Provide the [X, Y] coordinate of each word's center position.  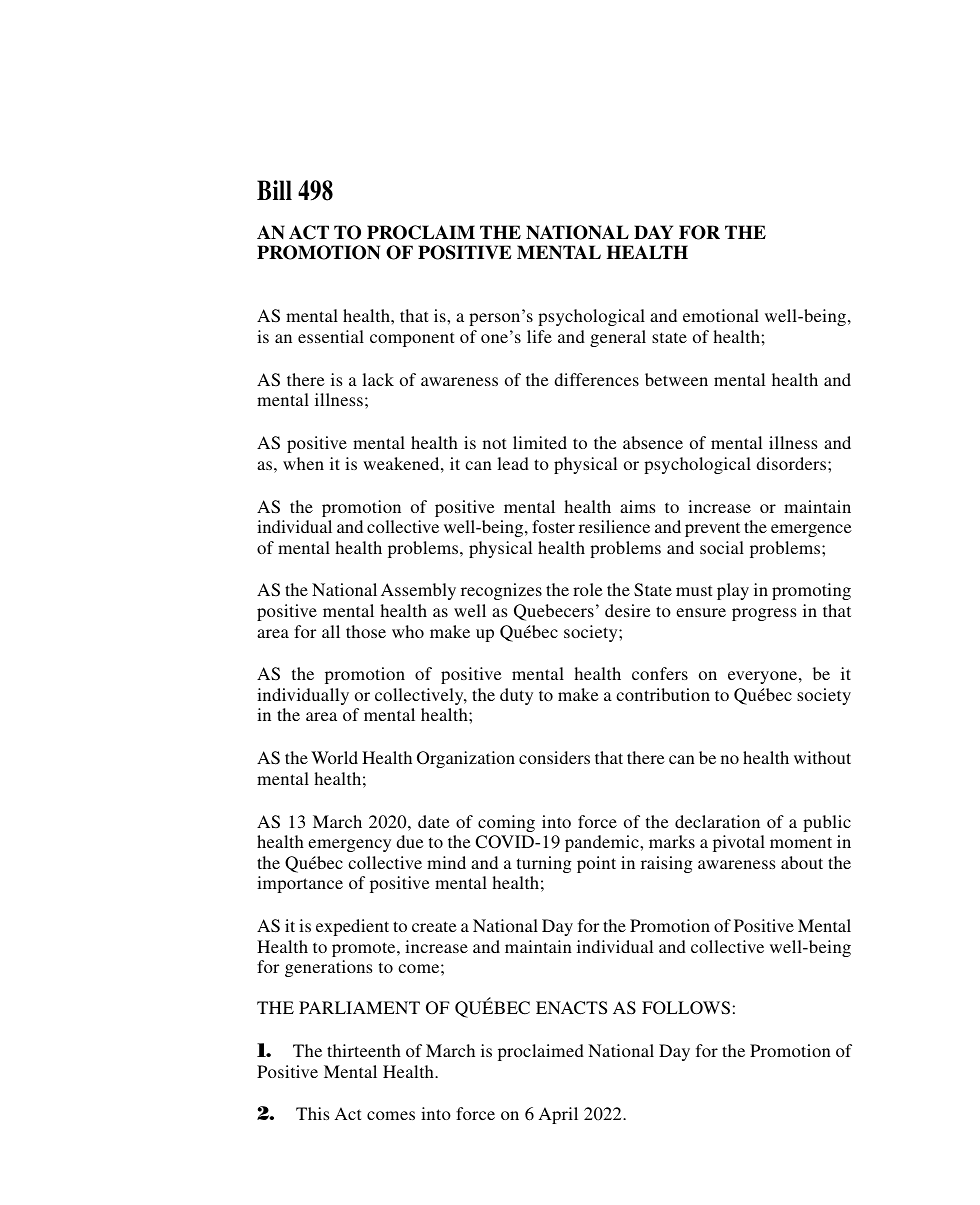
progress [764, 614]
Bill [274, 190]
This [312, 1113]
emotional [721, 315]
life [539, 336]
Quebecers [554, 612]
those [366, 631]
